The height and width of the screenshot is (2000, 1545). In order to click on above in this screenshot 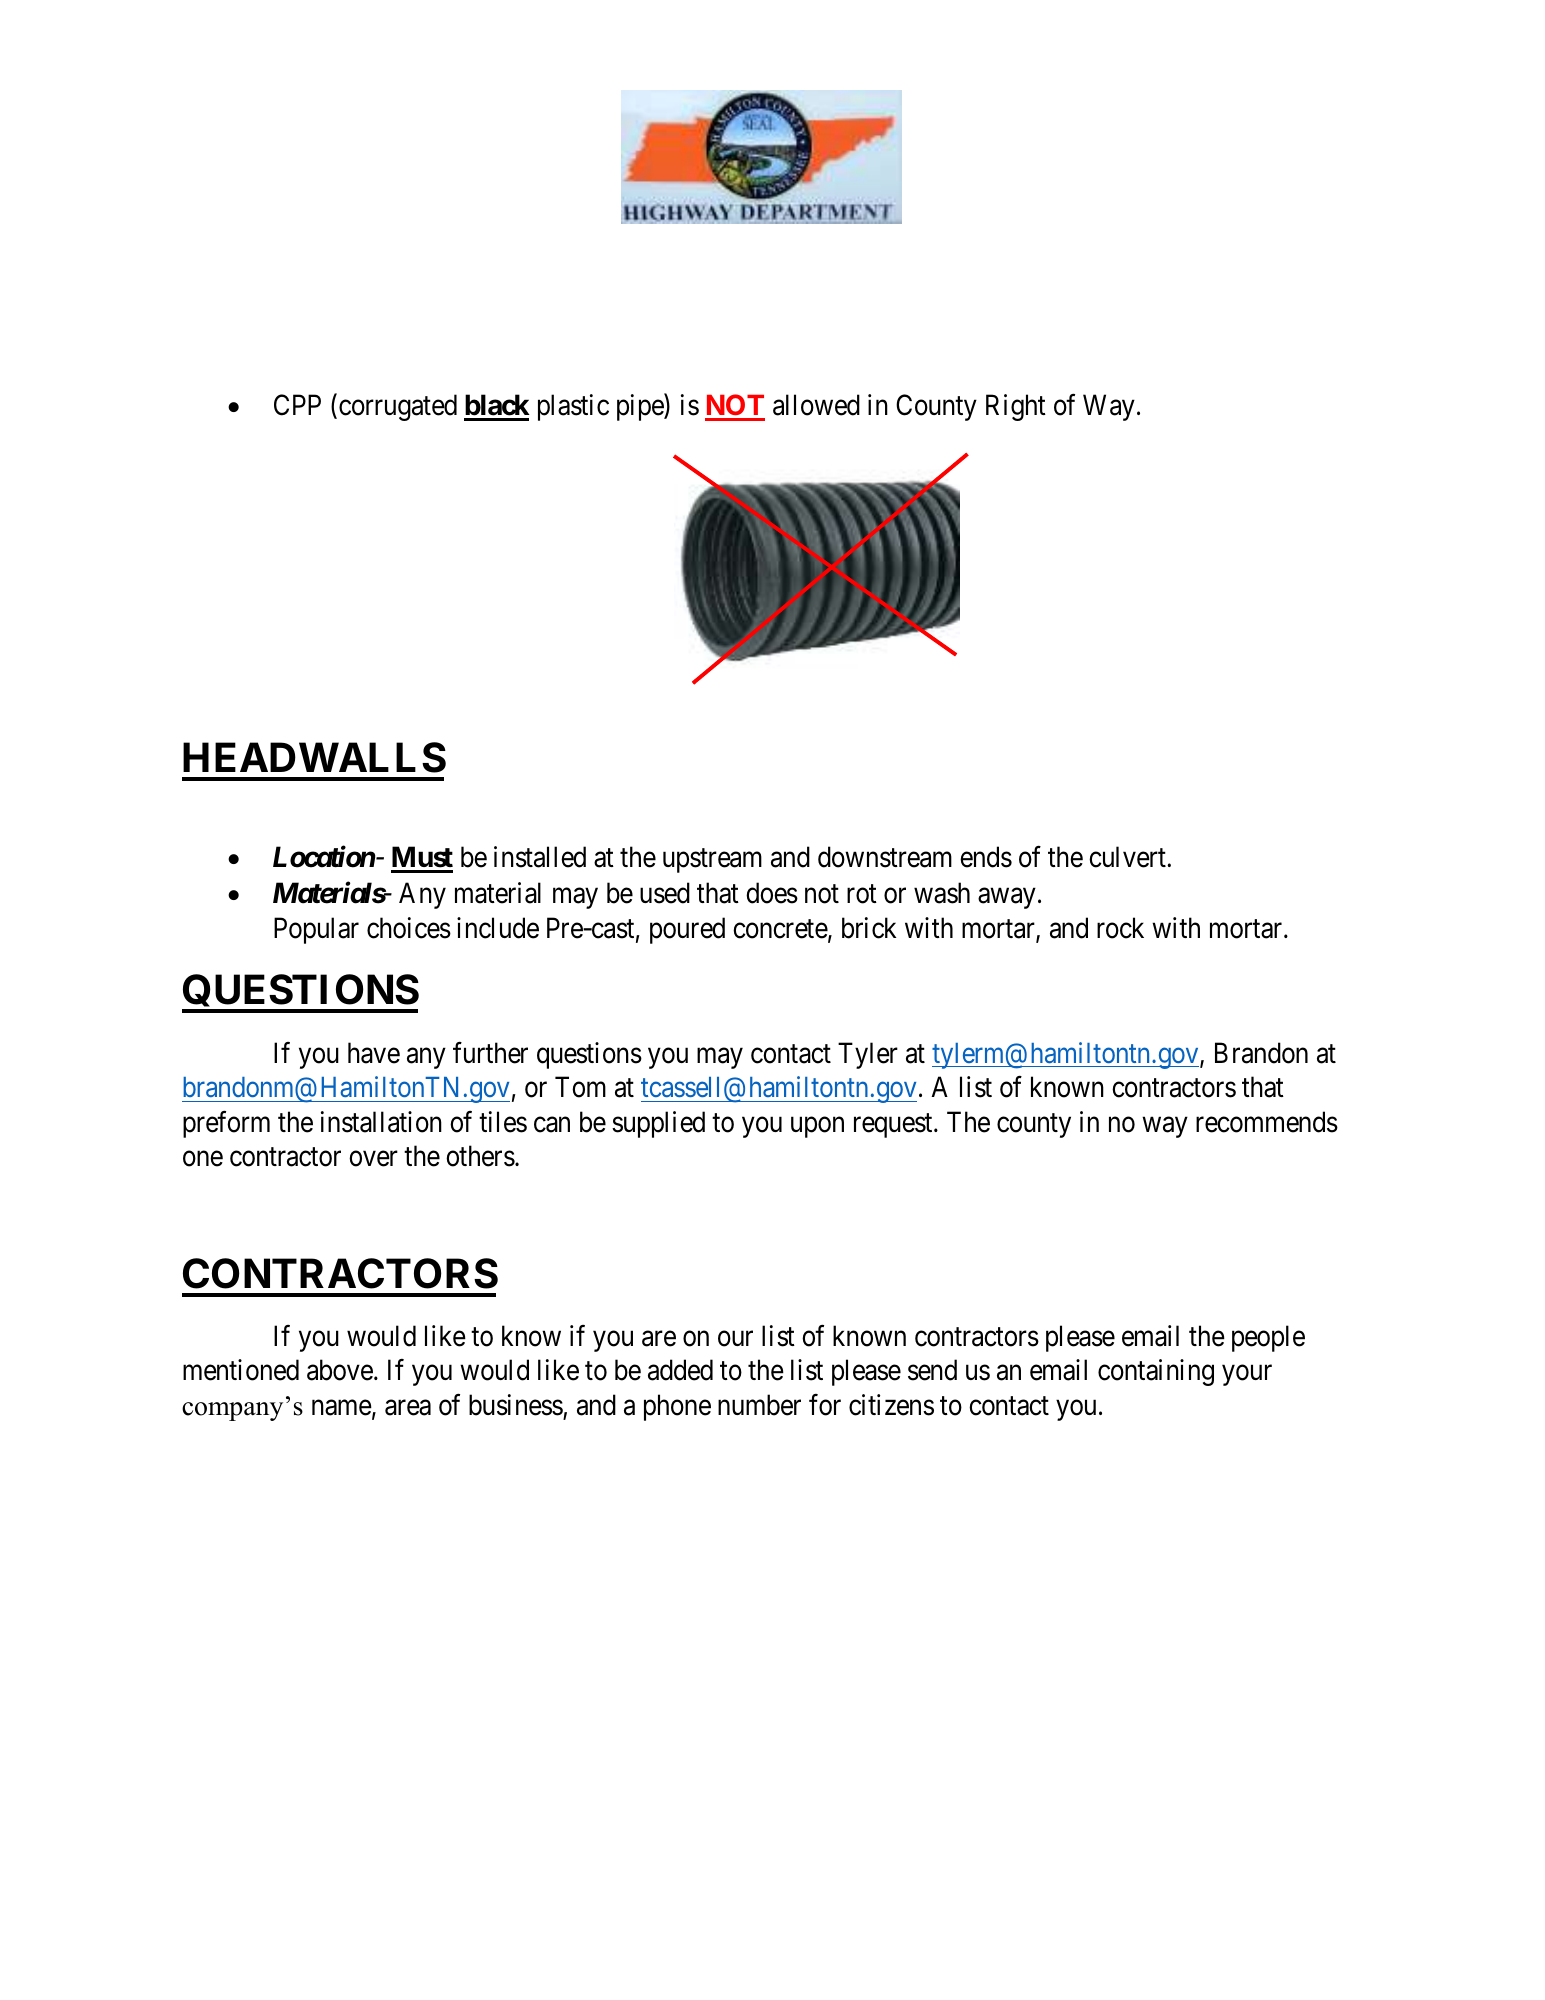, I will do `click(340, 1370)`.
